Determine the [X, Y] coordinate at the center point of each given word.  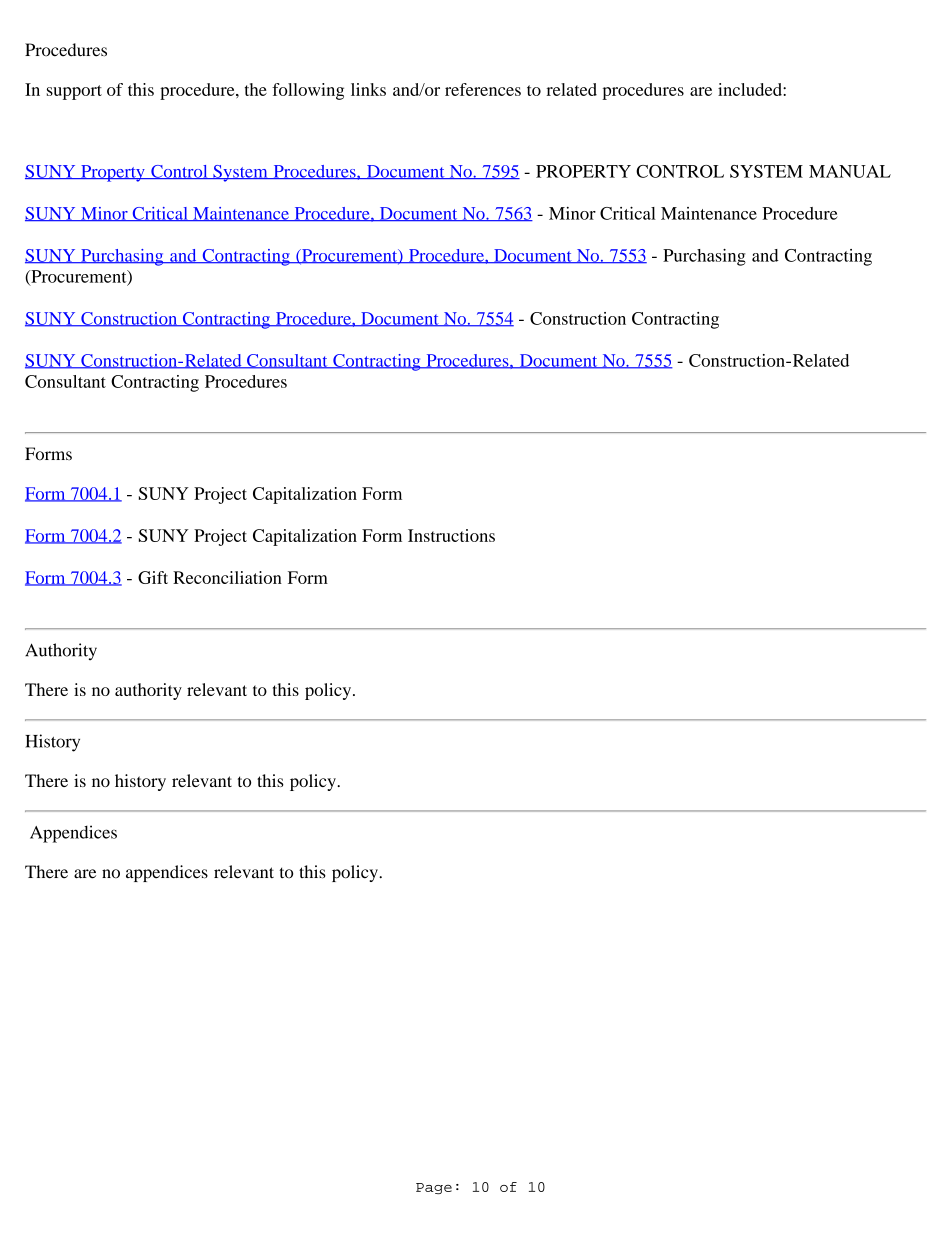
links [368, 89]
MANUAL [850, 171]
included [751, 89]
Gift [153, 577]
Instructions [451, 535]
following [308, 91]
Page [434, 1188]
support [74, 92]
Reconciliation [227, 577]
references [483, 89]
